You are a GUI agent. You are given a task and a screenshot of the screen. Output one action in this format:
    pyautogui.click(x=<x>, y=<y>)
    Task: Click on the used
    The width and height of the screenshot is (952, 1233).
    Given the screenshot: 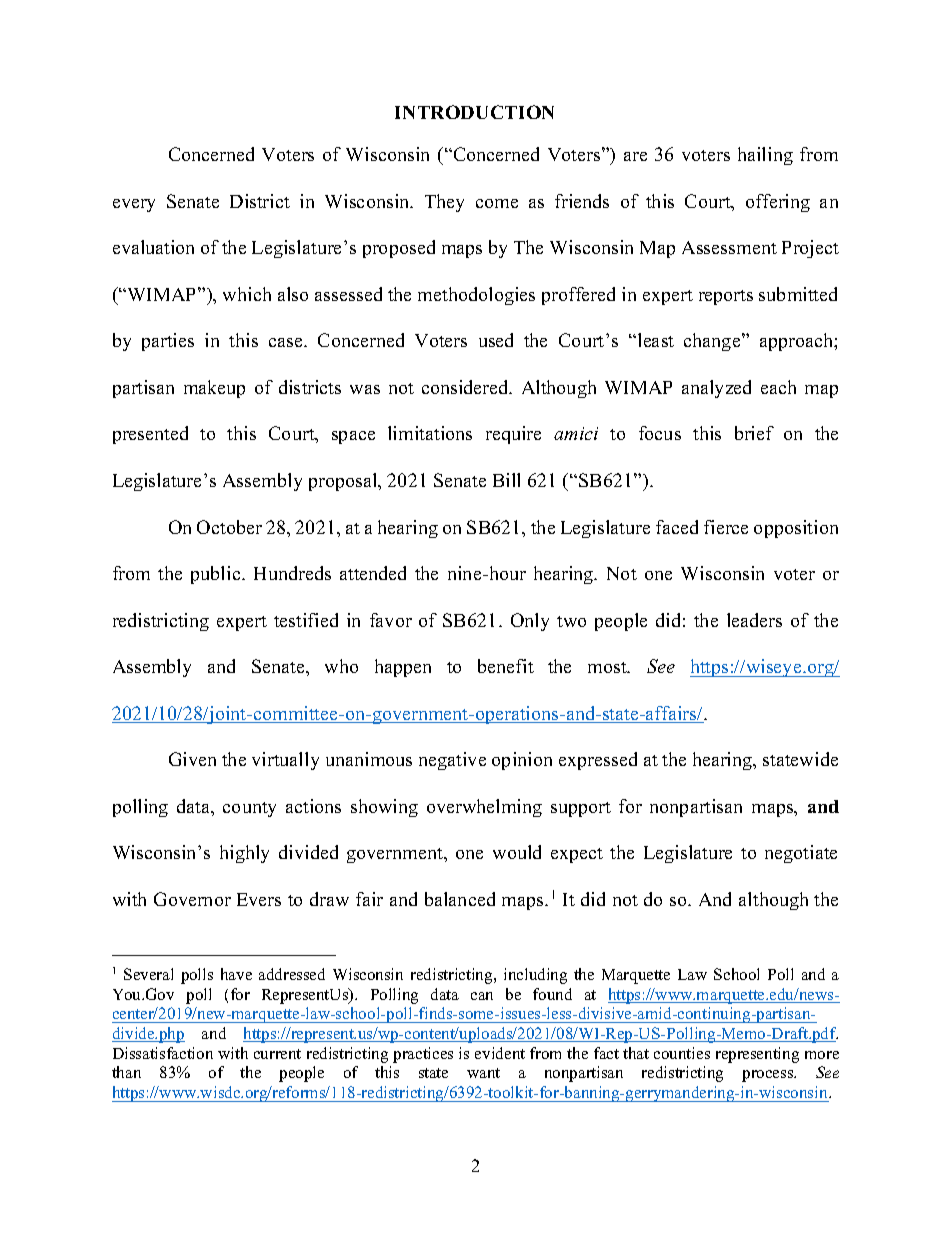 What is the action you would take?
    pyautogui.click(x=496, y=340)
